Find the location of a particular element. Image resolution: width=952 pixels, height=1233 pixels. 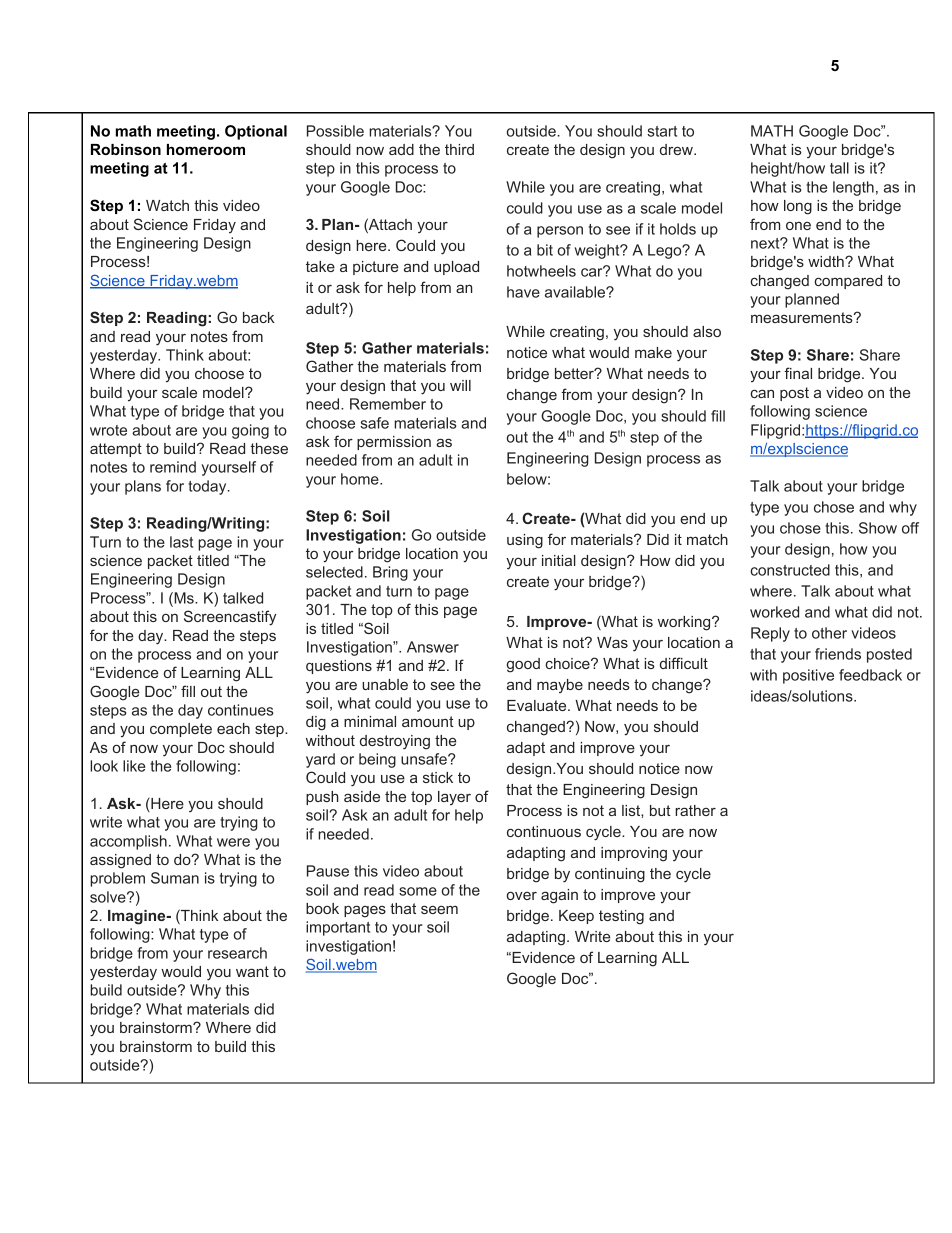

Optional is located at coordinates (256, 132).
